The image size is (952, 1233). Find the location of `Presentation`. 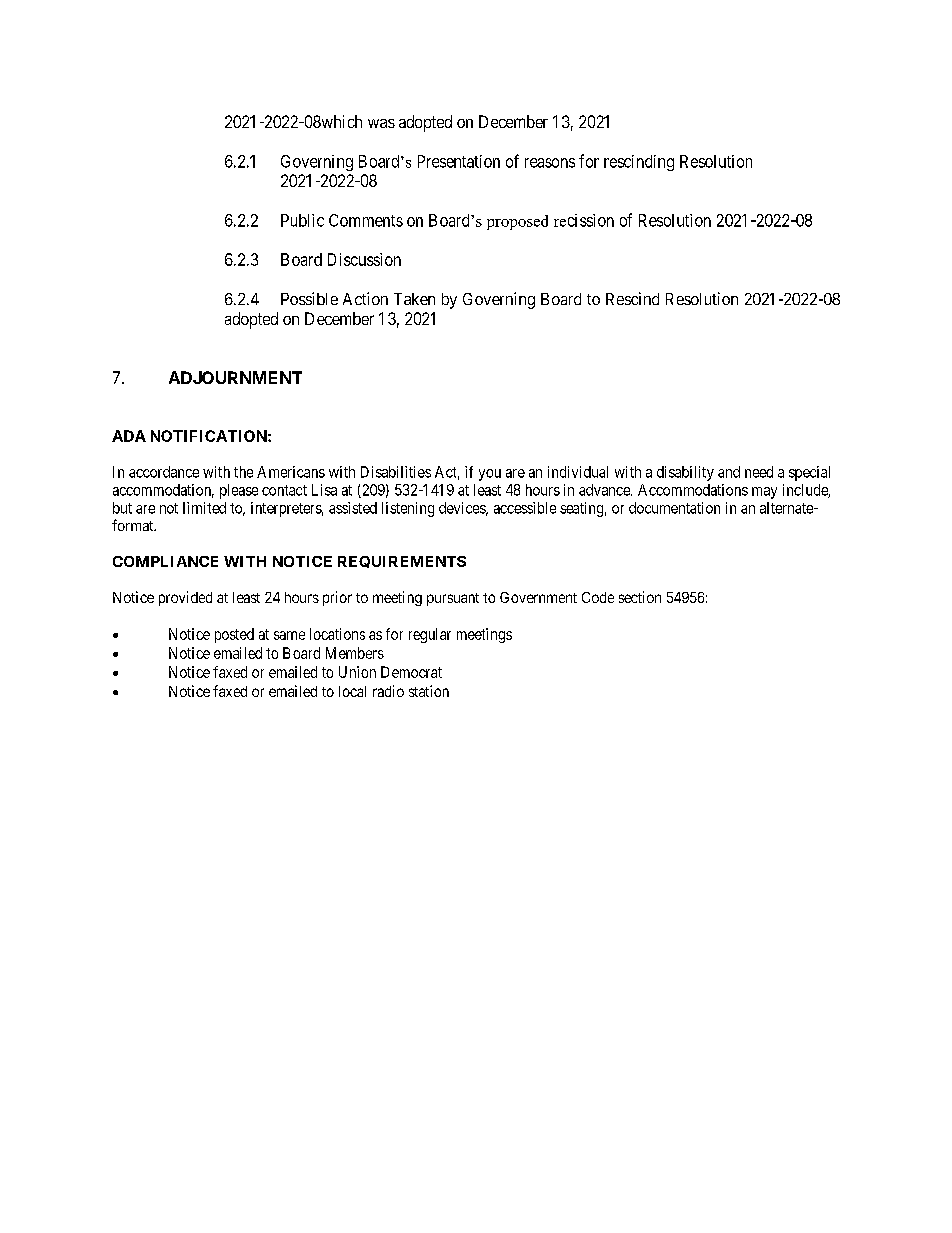

Presentation is located at coordinates (459, 161).
